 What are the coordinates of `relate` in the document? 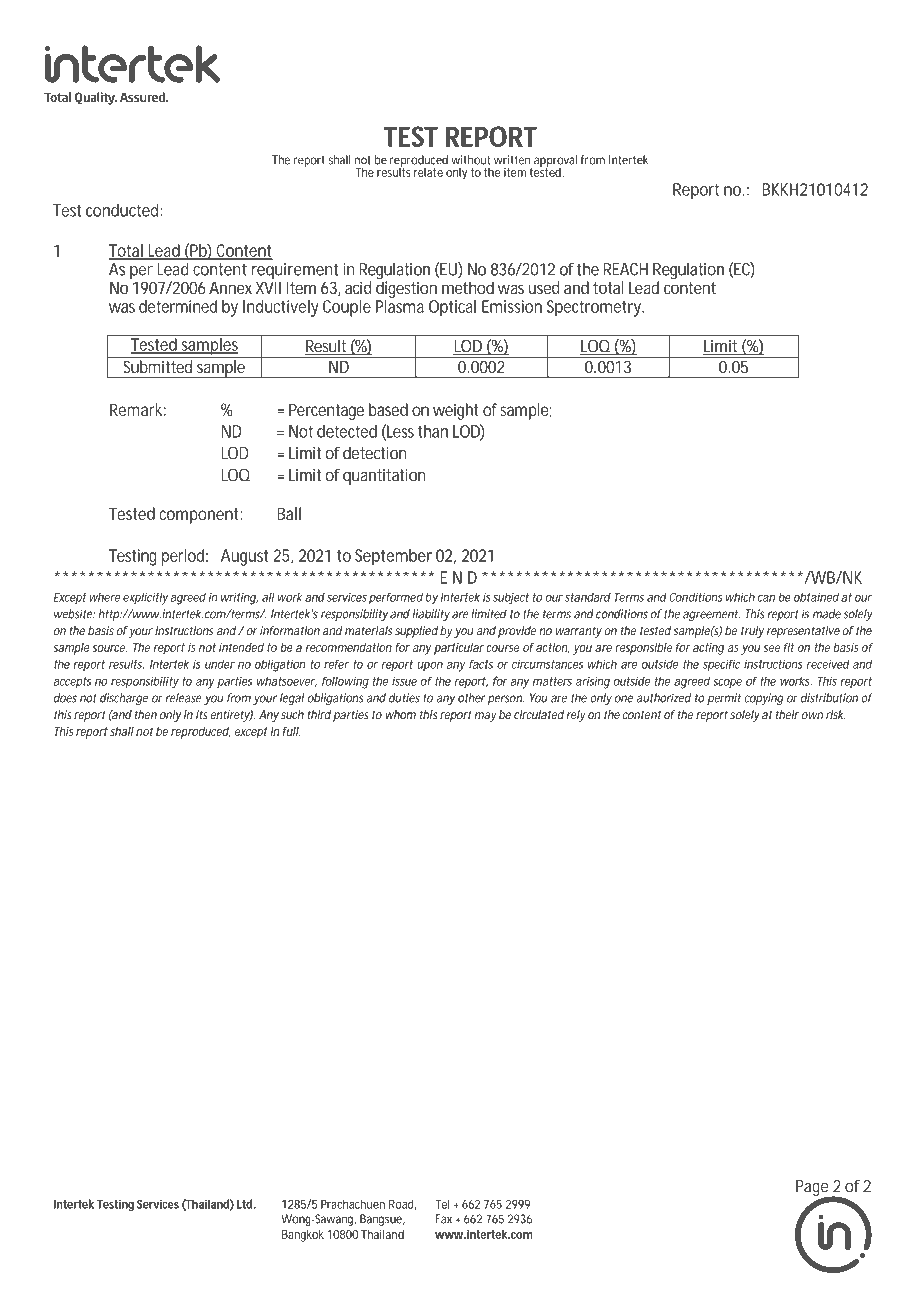 It's located at (428, 172).
